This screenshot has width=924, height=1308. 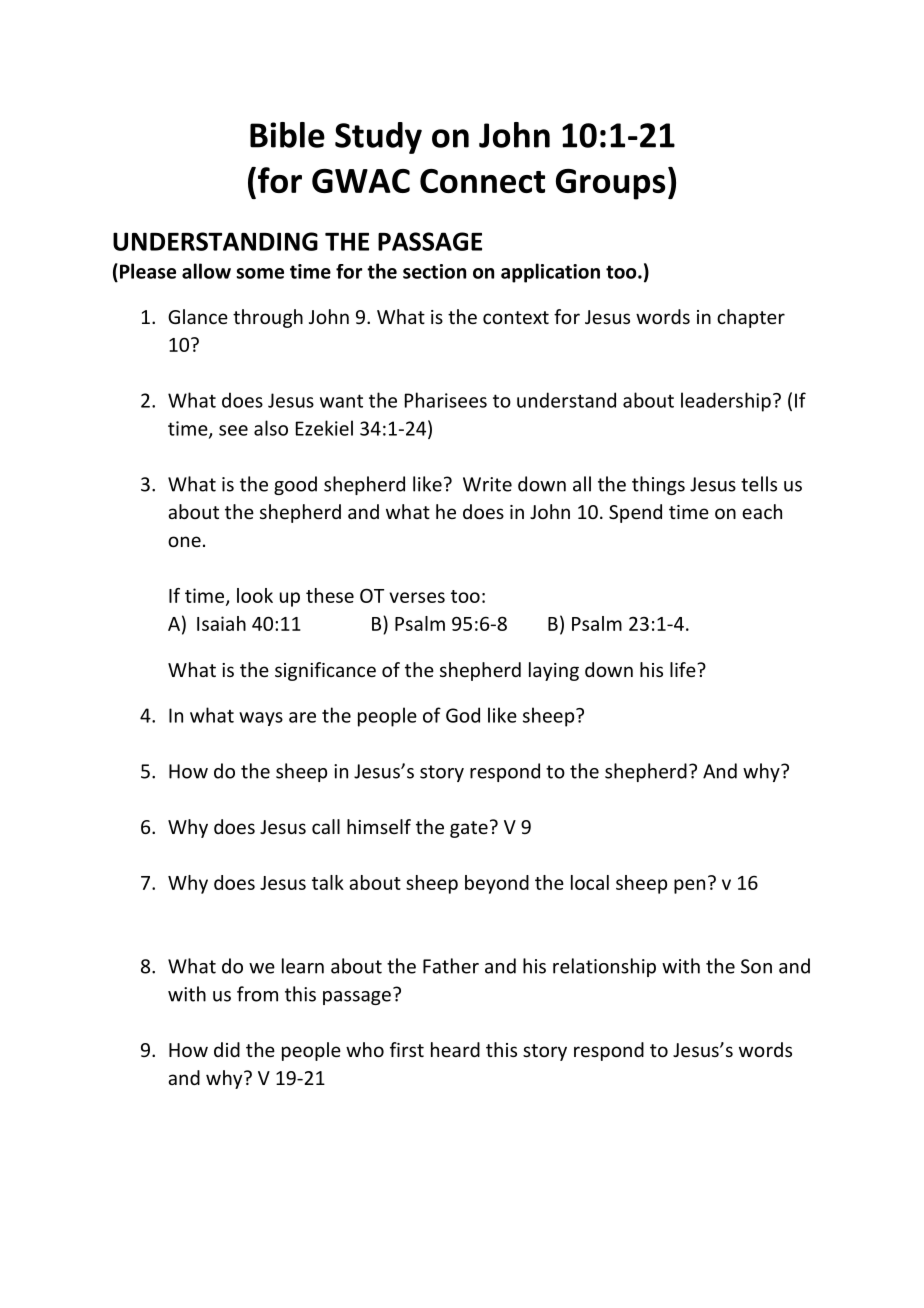 I want to click on Connect, so click(x=482, y=181).
